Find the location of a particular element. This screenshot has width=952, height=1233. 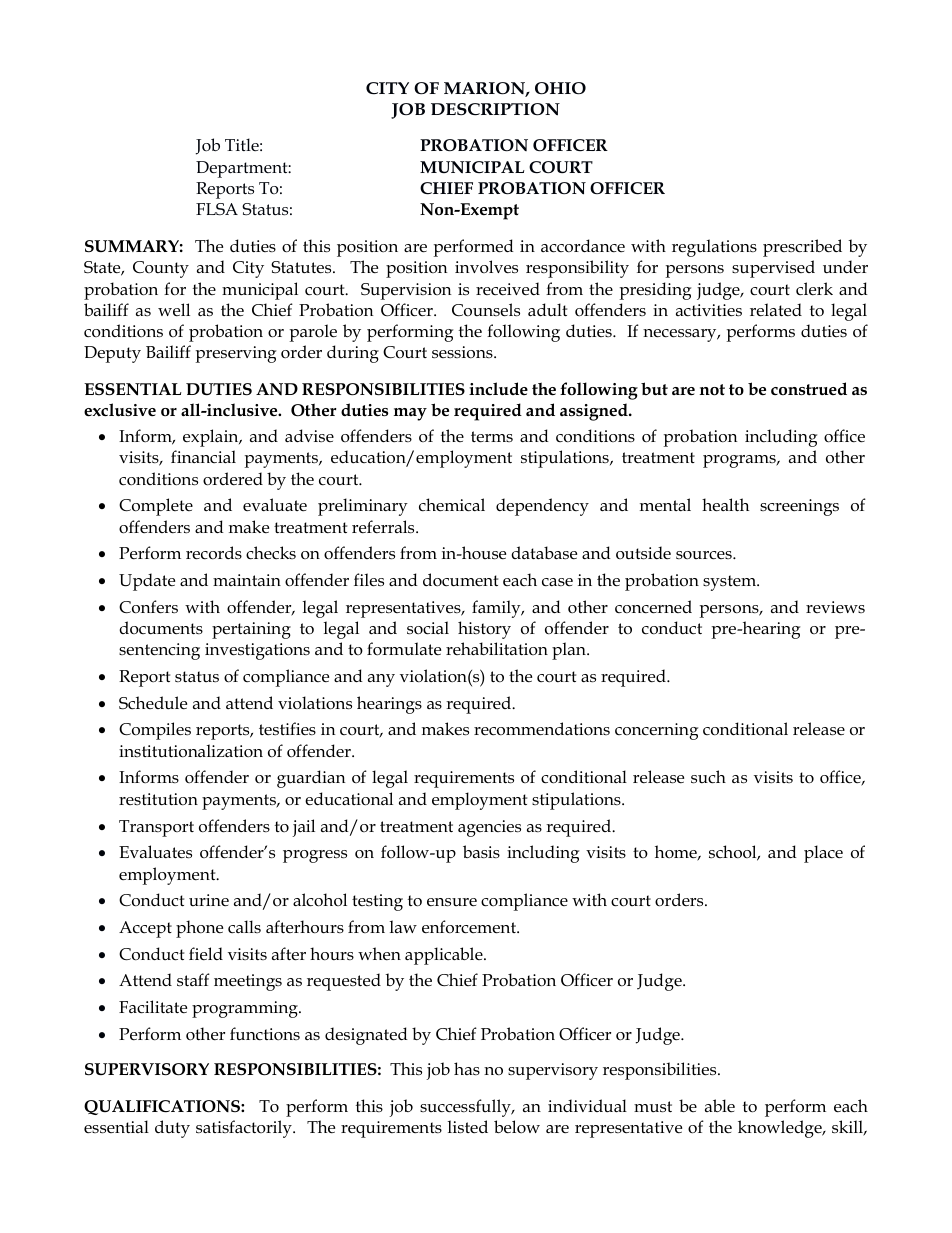

health is located at coordinates (725, 505).
